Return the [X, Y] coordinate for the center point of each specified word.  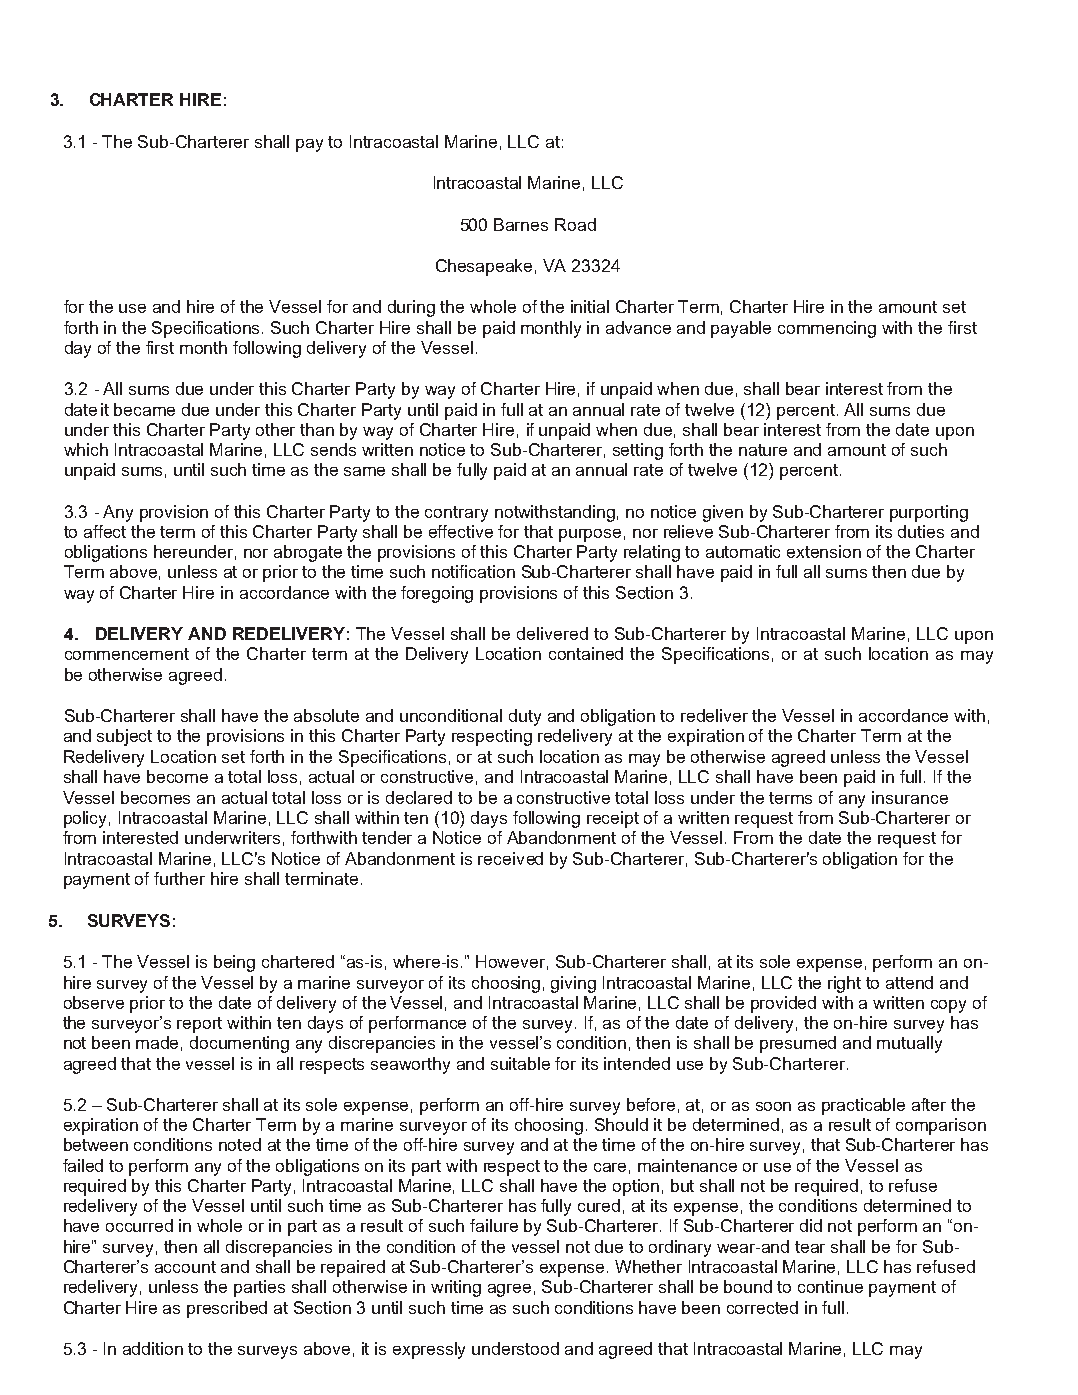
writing [456, 1288]
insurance [910, 797]
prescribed [227, 1309]
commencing [827, 329]
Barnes [521, 224]
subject [124, 737]
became [144, 409]
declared [419, 797]
